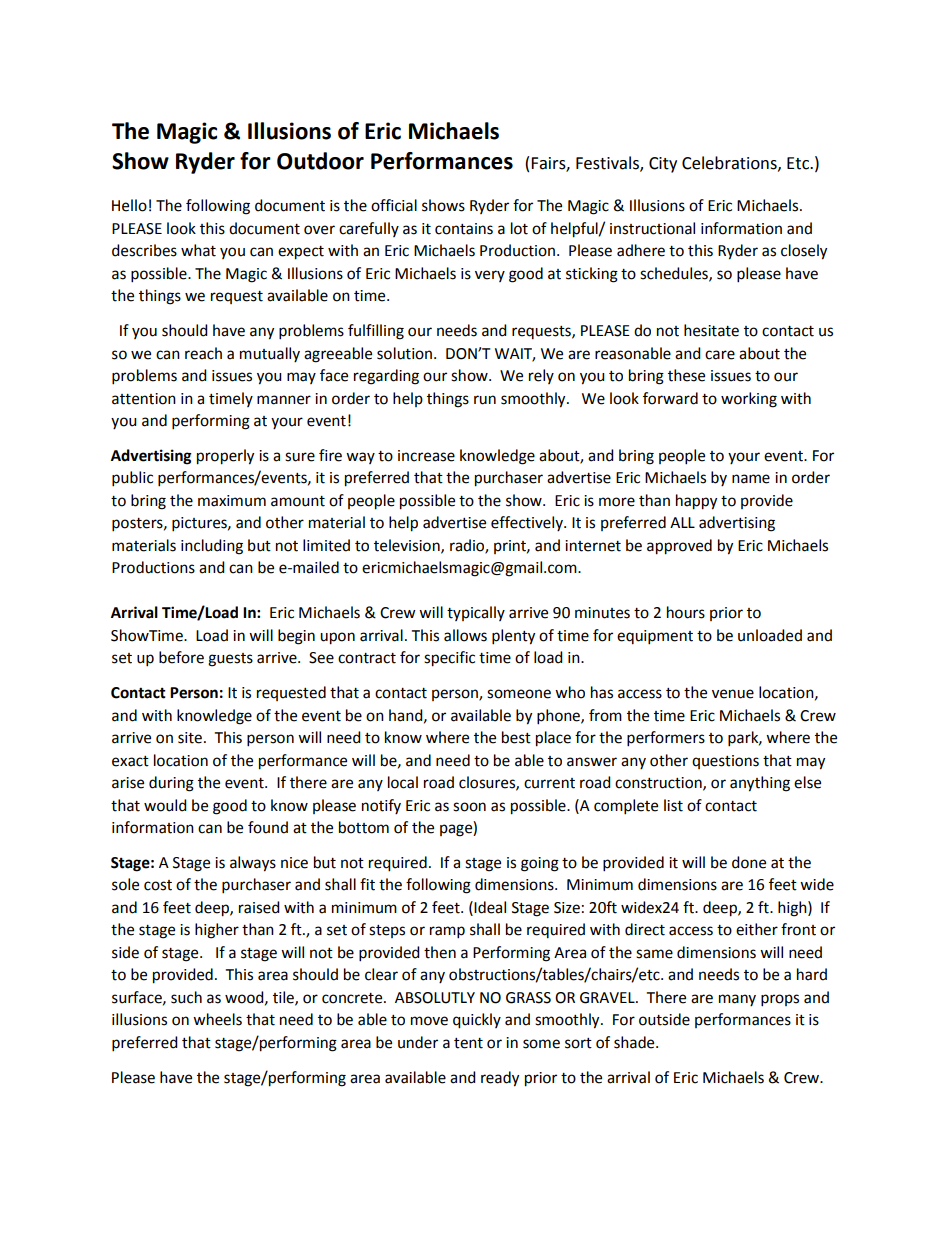  I want to click on before, so click(181, 657).
